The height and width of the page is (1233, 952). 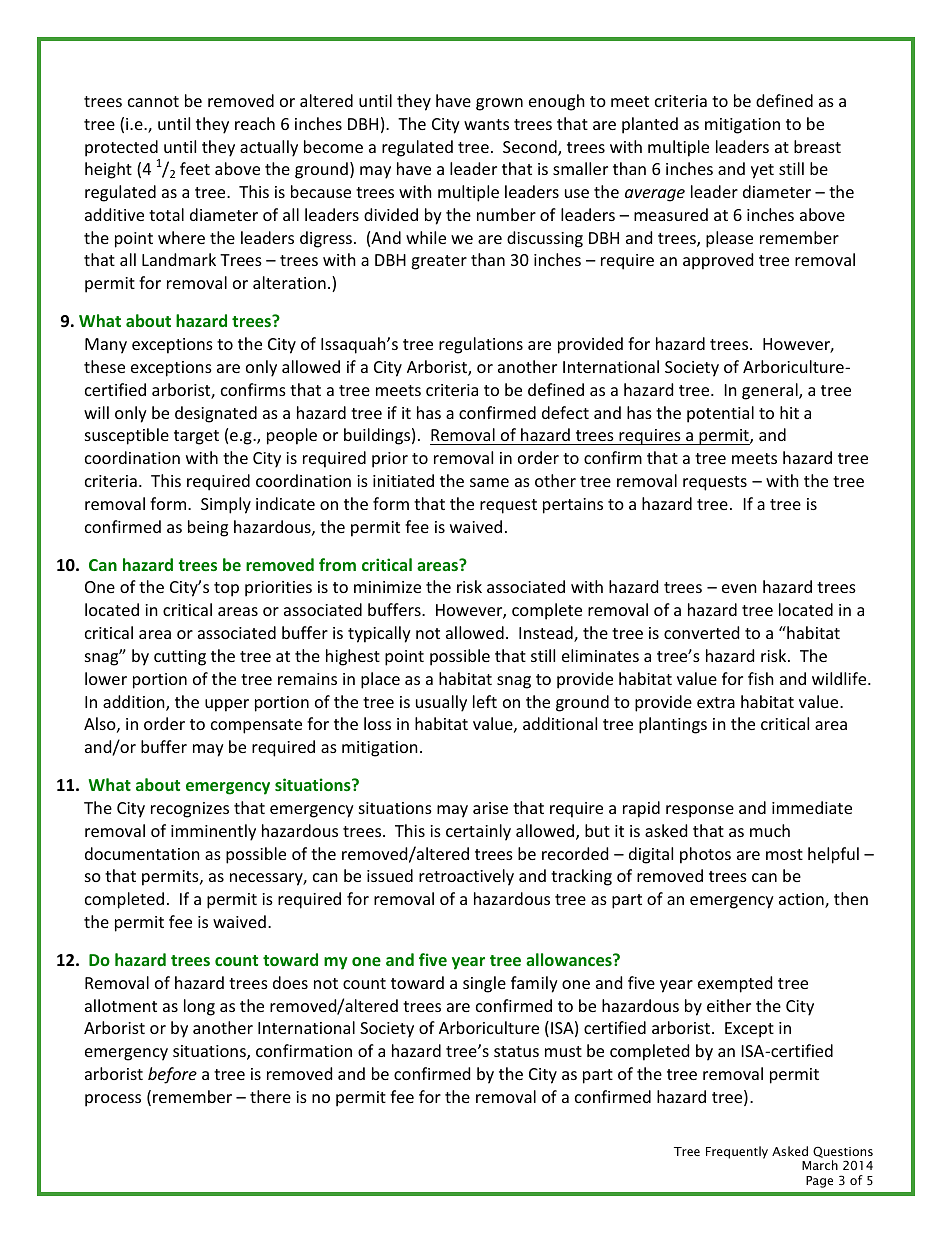 I want to click on process, so click(x=113, y=1100).
